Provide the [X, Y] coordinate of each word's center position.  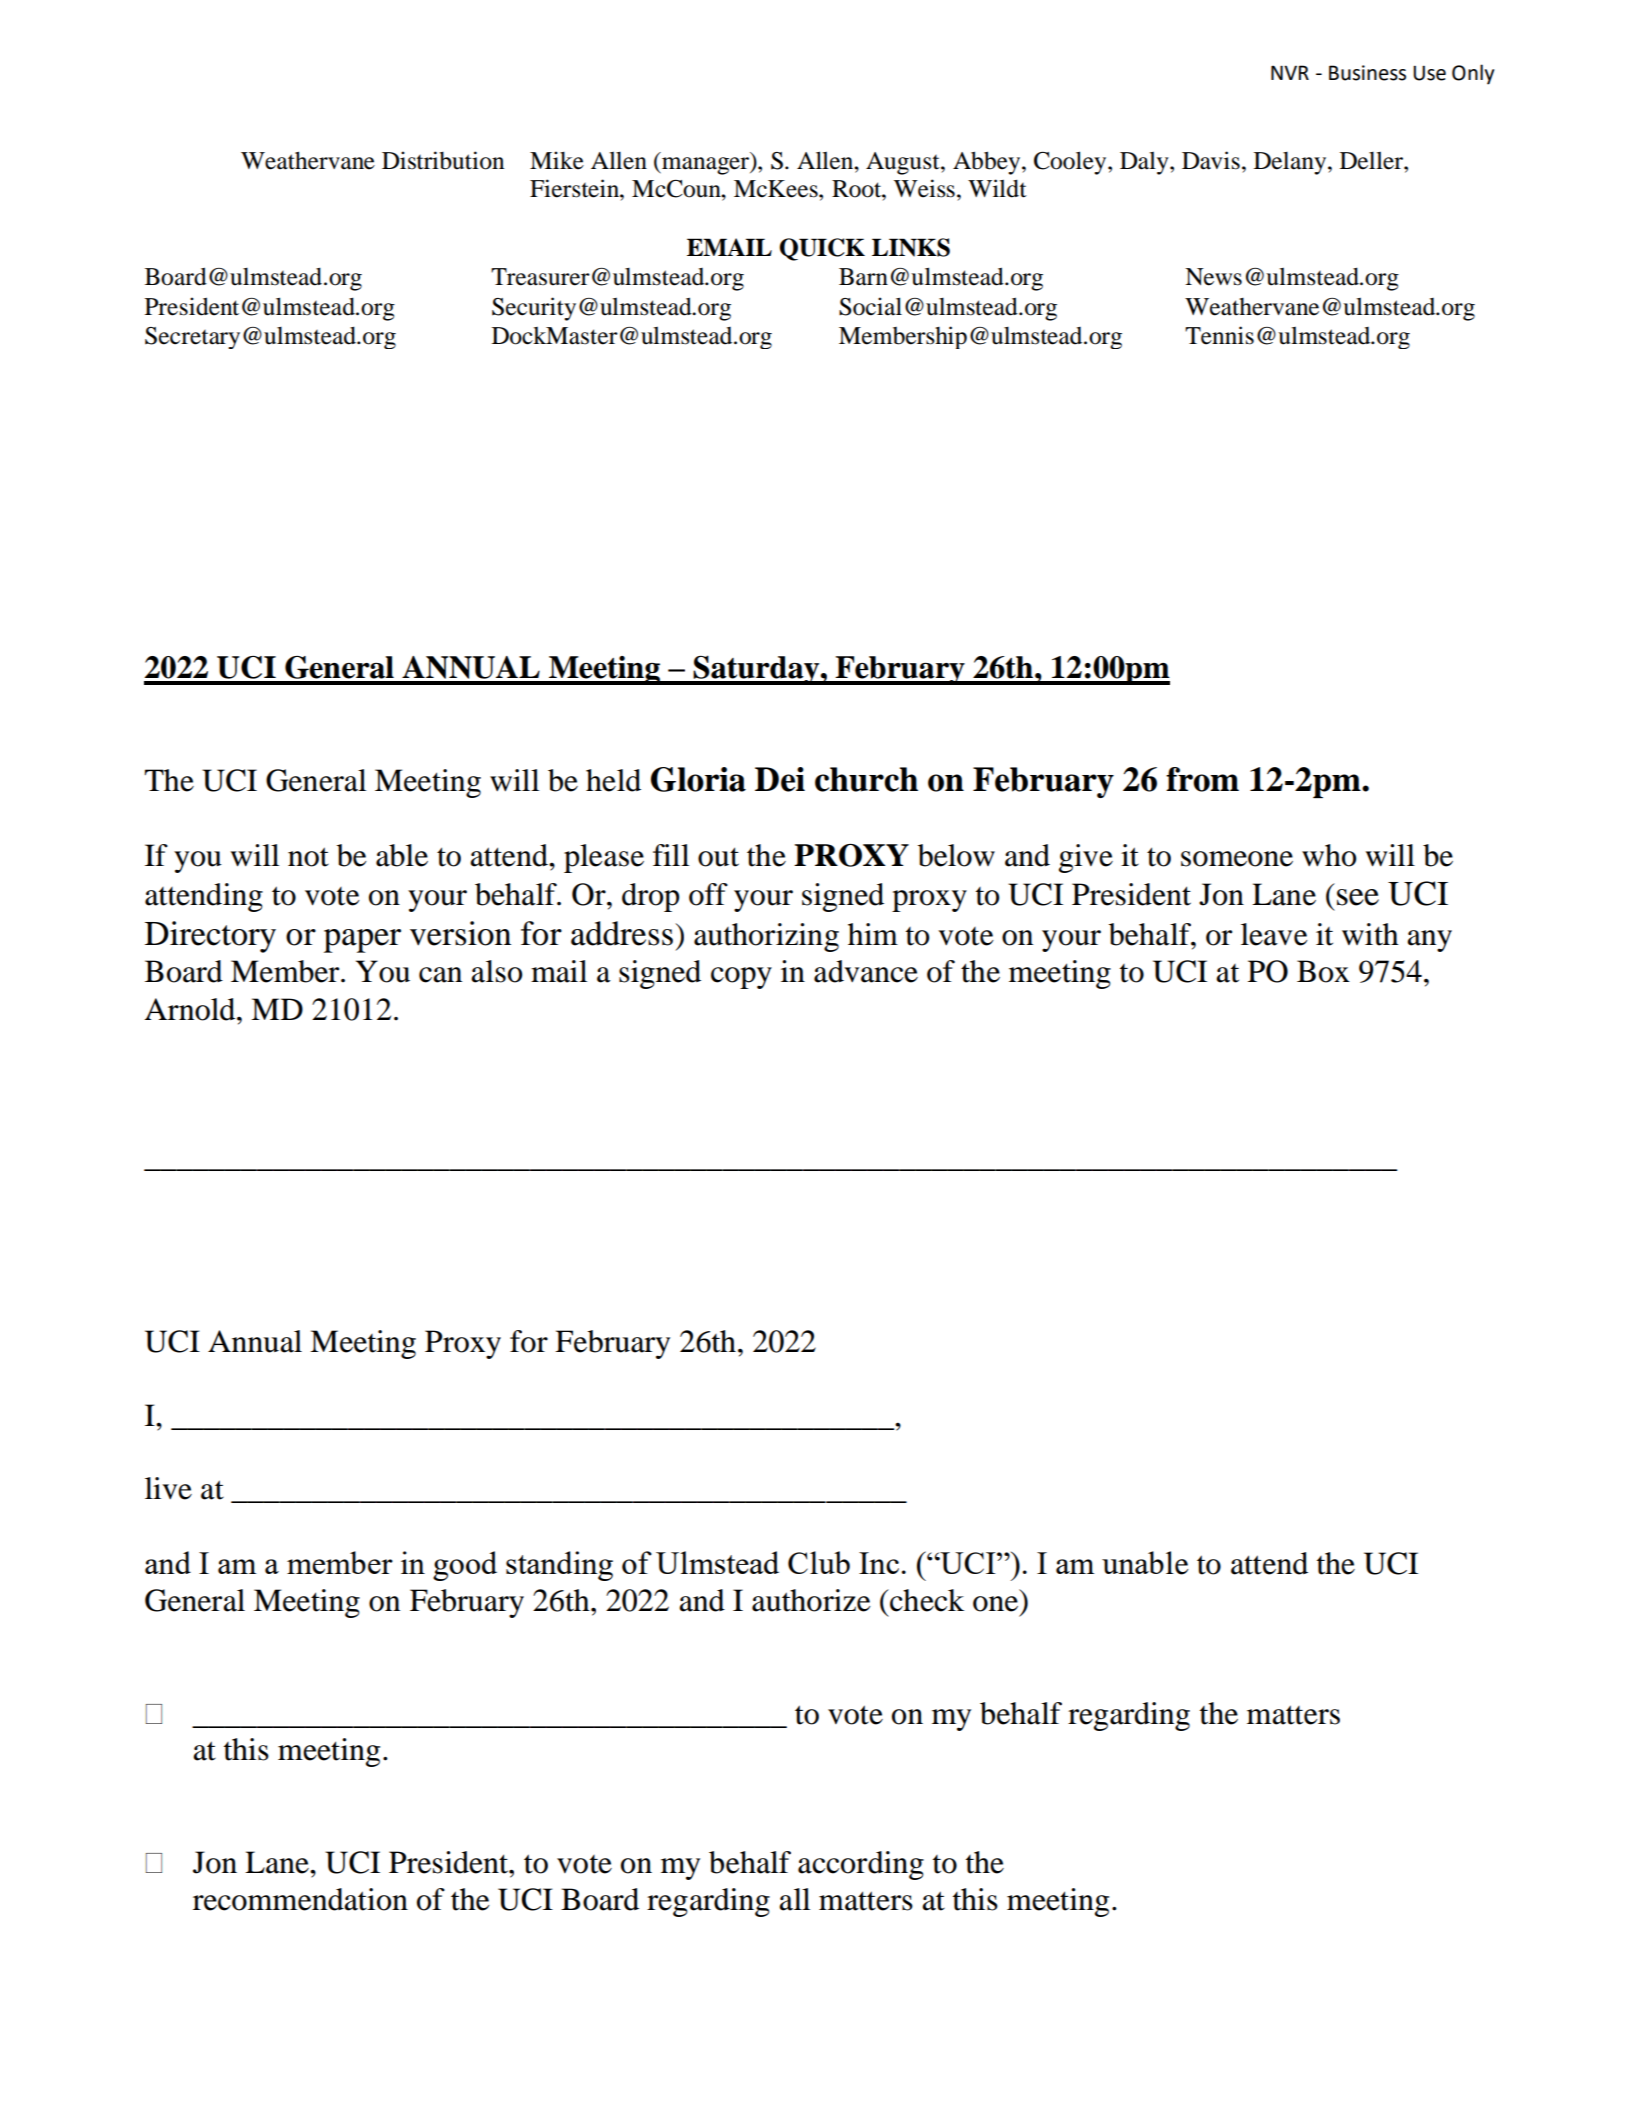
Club [819, 1562]
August [904, 163]
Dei [780, 779]
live [168, 1488]
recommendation [300, 1899]
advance [866, 971]
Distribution [443, 160]
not [308, 857]
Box [1323, 971]
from [1202, 779]
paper [362, 941]
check [926, 1600]
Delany [1291, 163]
